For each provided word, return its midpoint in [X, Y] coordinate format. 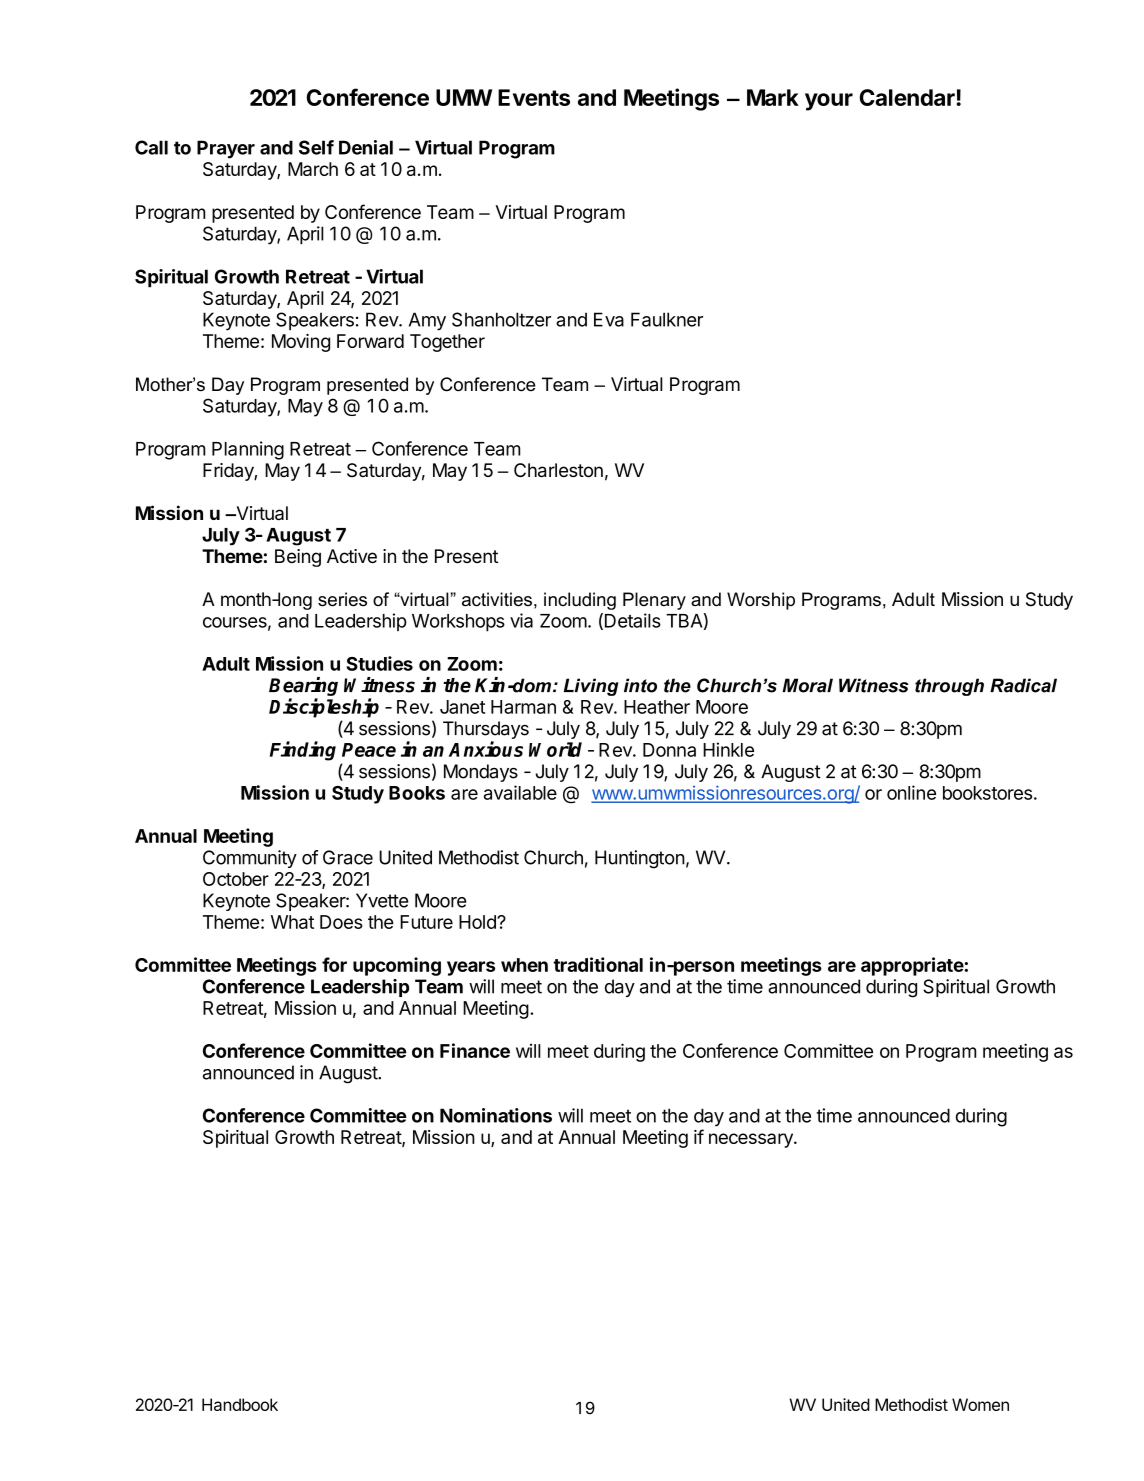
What [292, 922]
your [829, 102]
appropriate [912, 966]
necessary [752, 1140]
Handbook [240, 1404]
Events [534, 97]
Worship [761, 601]
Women [980, 1404]
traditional [598, 964]
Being [298, 558]
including [580, 601]
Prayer [226, 149]
